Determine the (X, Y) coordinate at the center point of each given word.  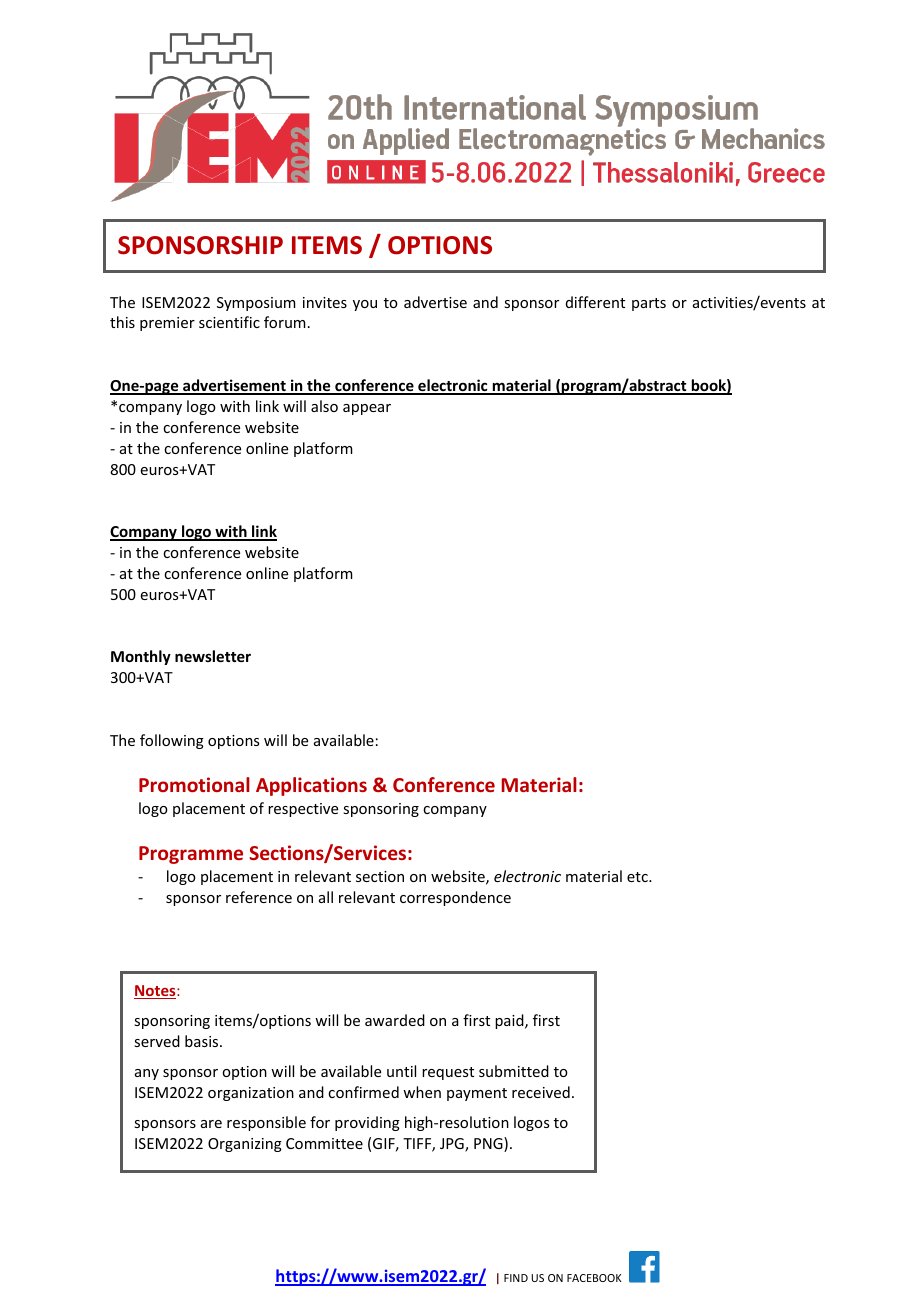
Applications (311, 786)
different (595, 302)
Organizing (245, 1145)
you (365, 305)
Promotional (194, 784)
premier (167, 324)
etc (638, 877)
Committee (324, 1143)
